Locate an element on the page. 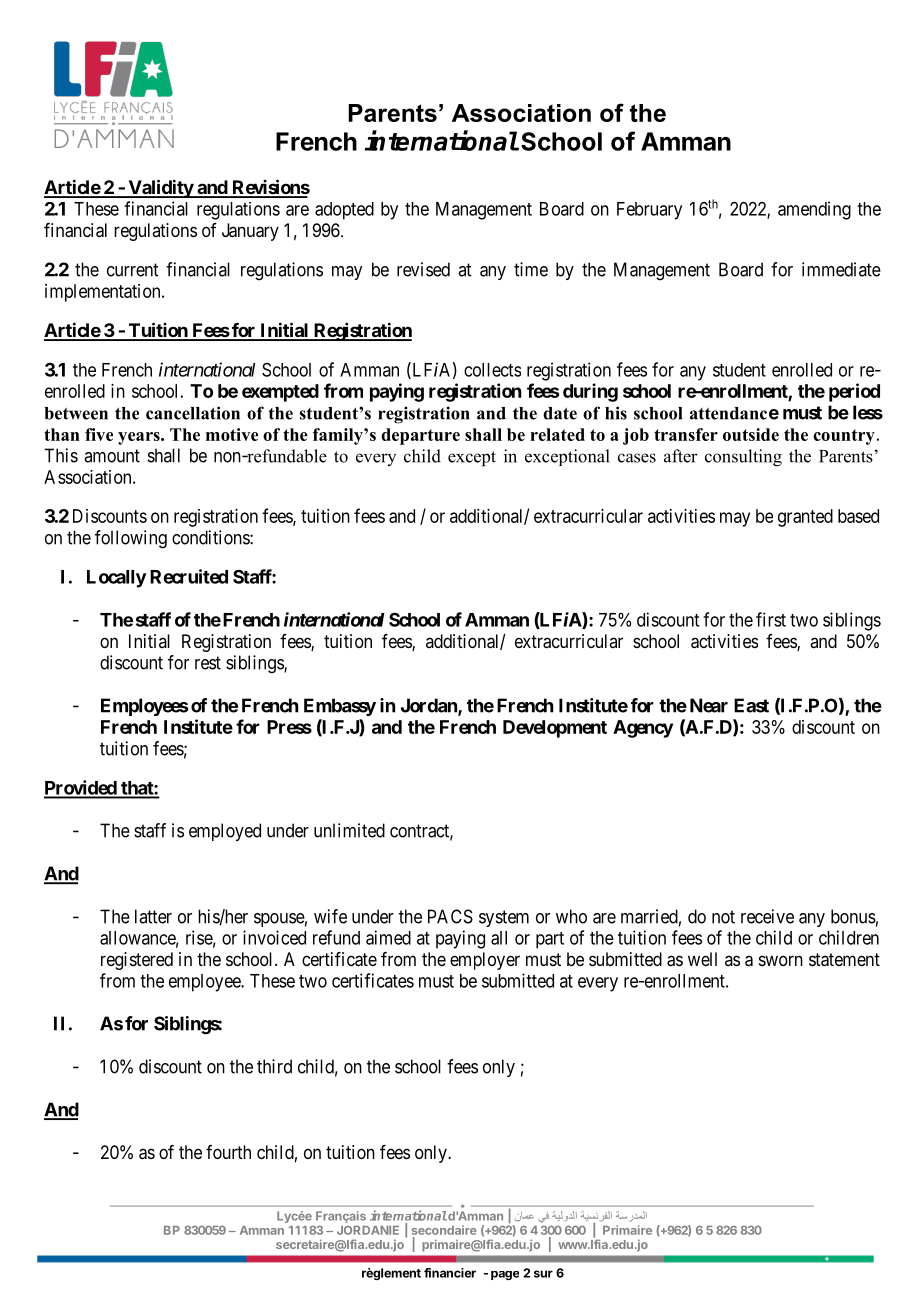 The image size is (924, 1308). first is located at coordinates (771, 619).
